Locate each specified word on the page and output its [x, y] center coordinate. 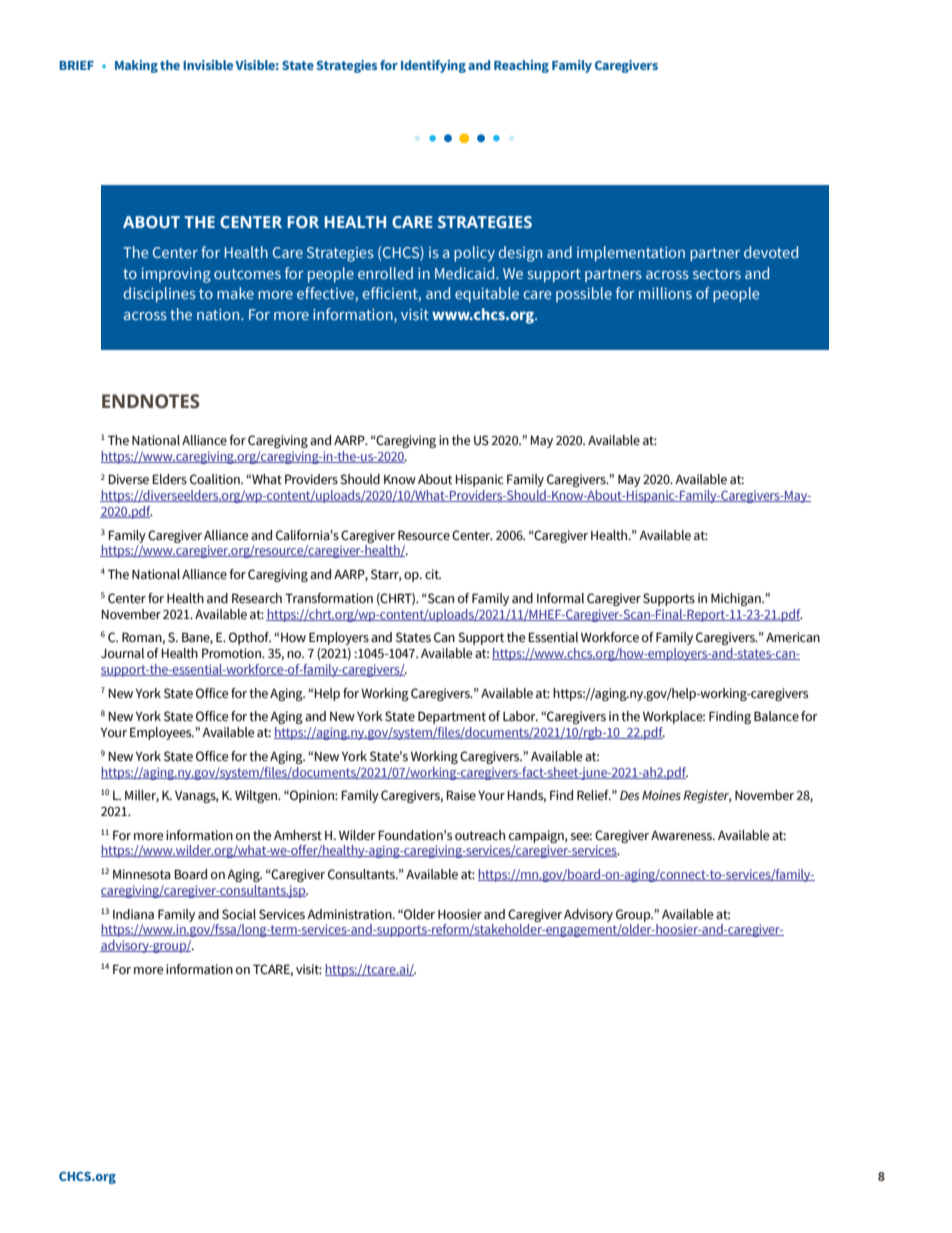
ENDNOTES [151, 401]
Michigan [737, 599]
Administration [350, 914]
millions [665, 293]
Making [136, 66]
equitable [487, 295]
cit [433, 574]
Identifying [433, 66]
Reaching [521, 66]
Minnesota [141, 874]
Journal [122, 653]
